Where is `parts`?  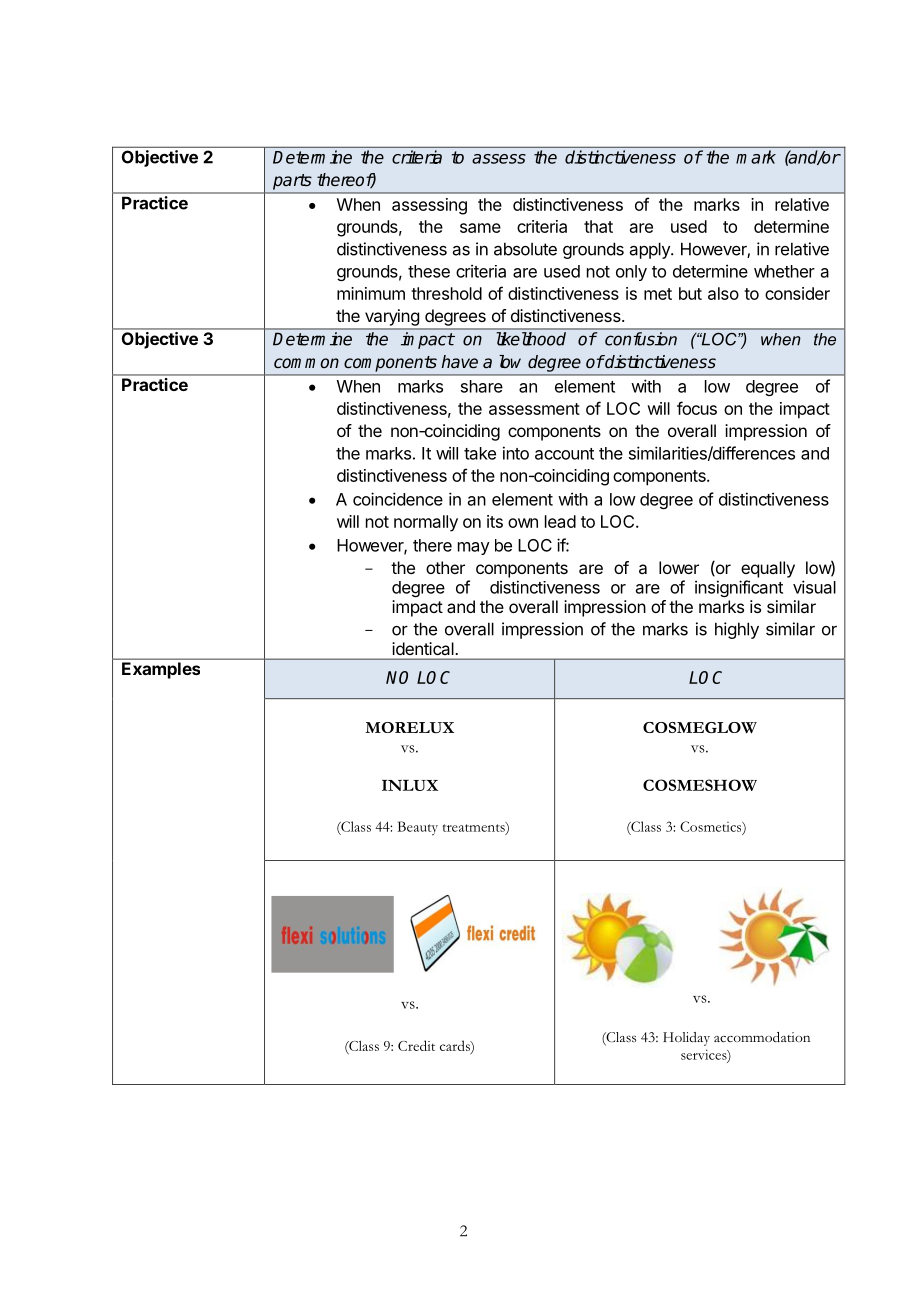
parts is located at coordinates (292, 182).
